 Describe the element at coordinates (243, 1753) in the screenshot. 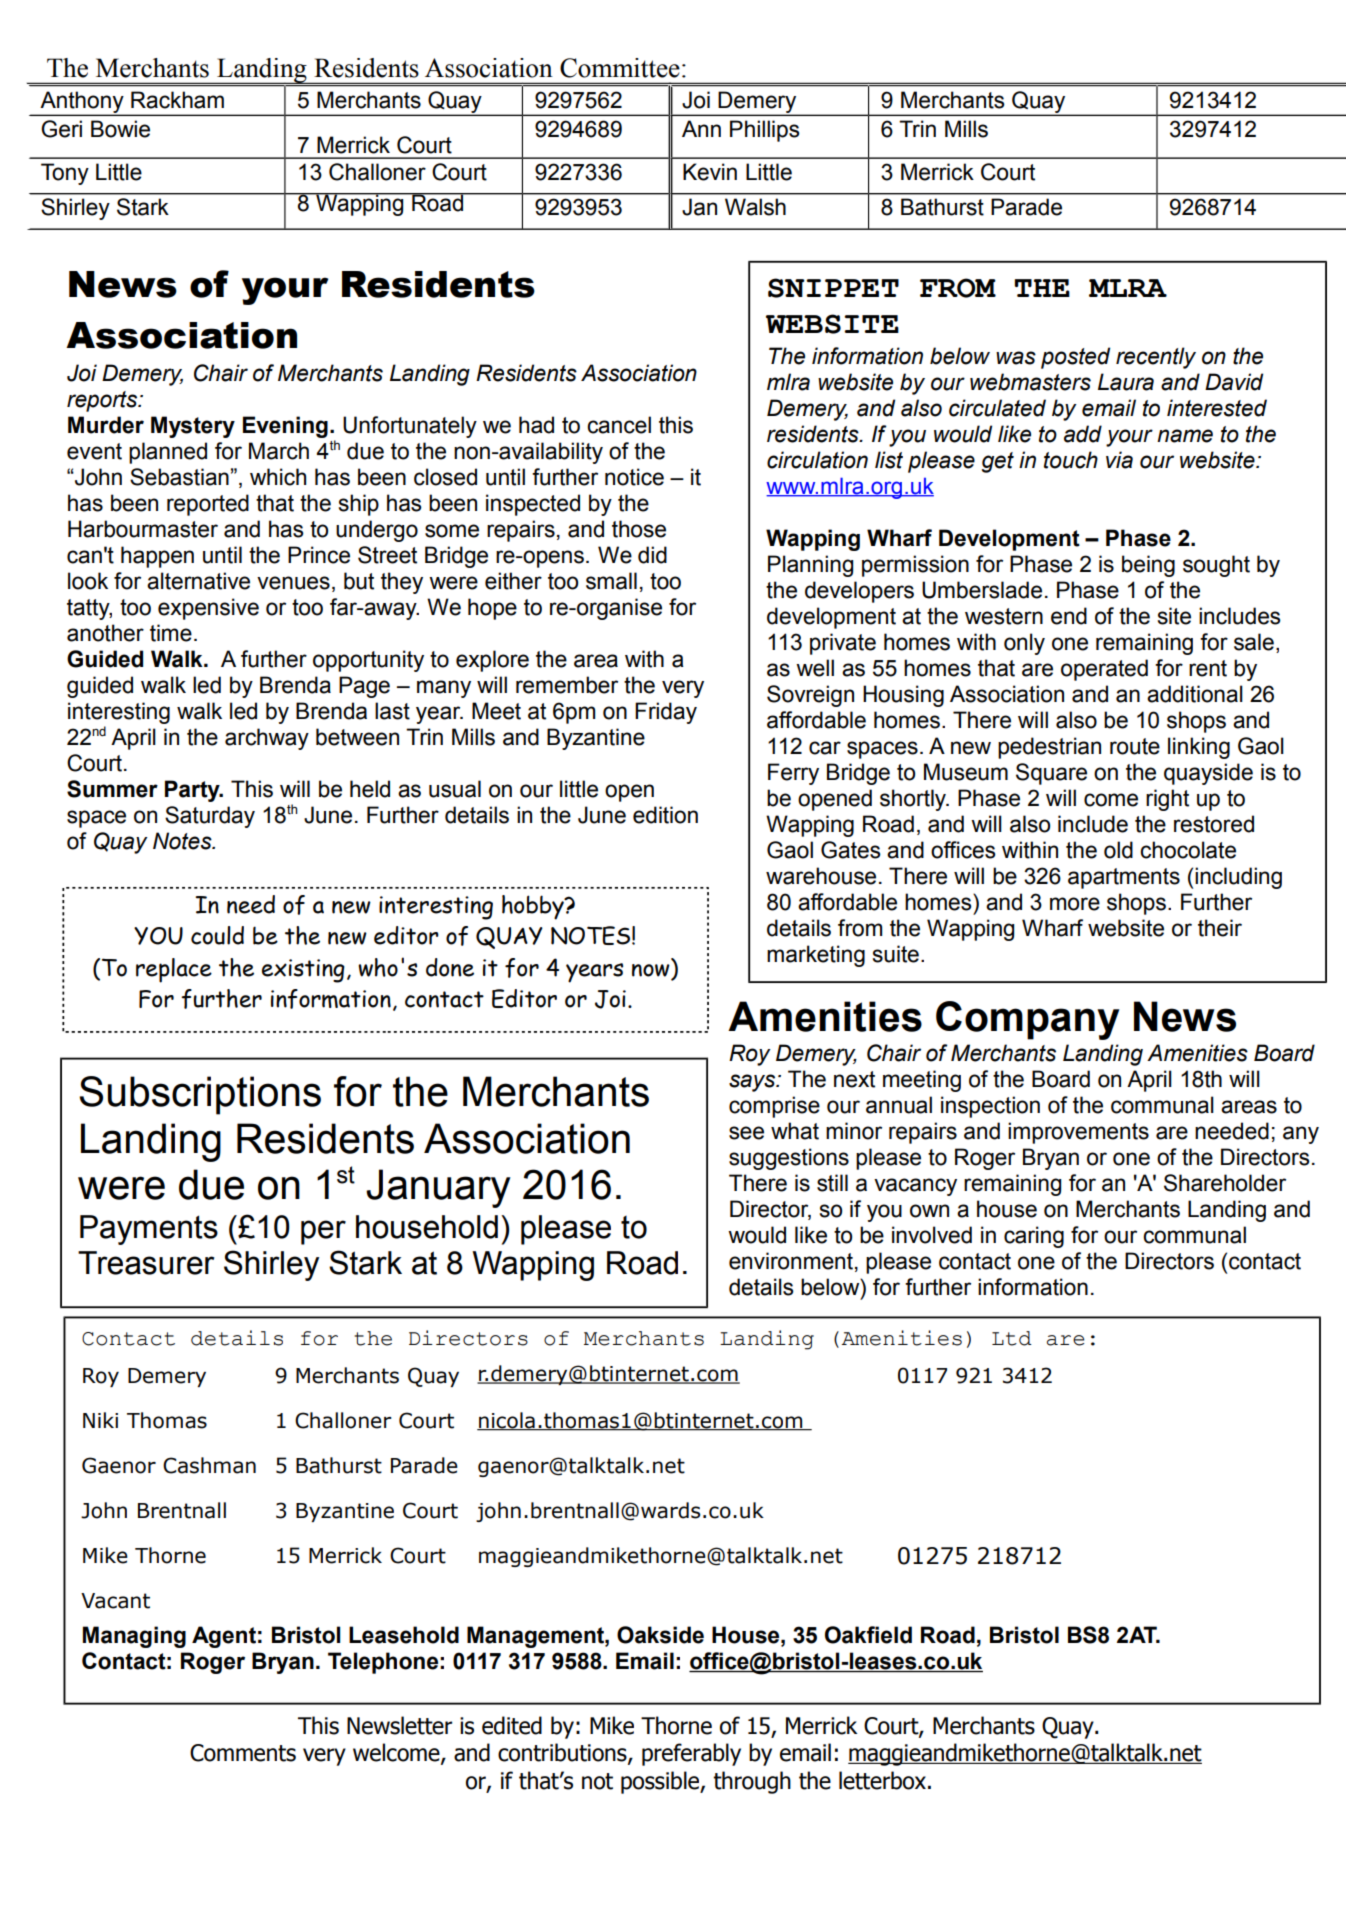

I see `Comments` at that location.
